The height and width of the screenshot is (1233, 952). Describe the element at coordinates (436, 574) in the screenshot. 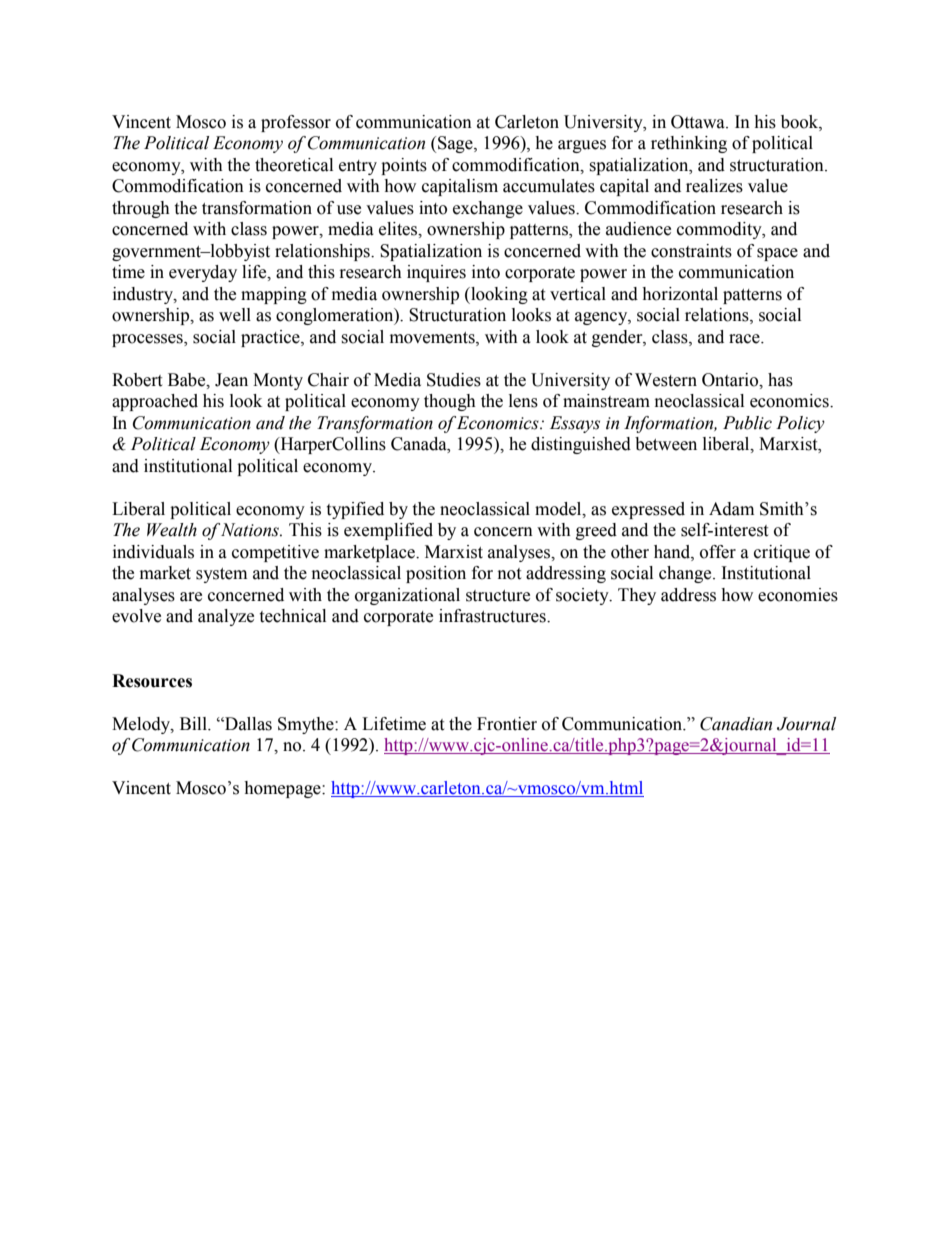

I see `position` at that location.
